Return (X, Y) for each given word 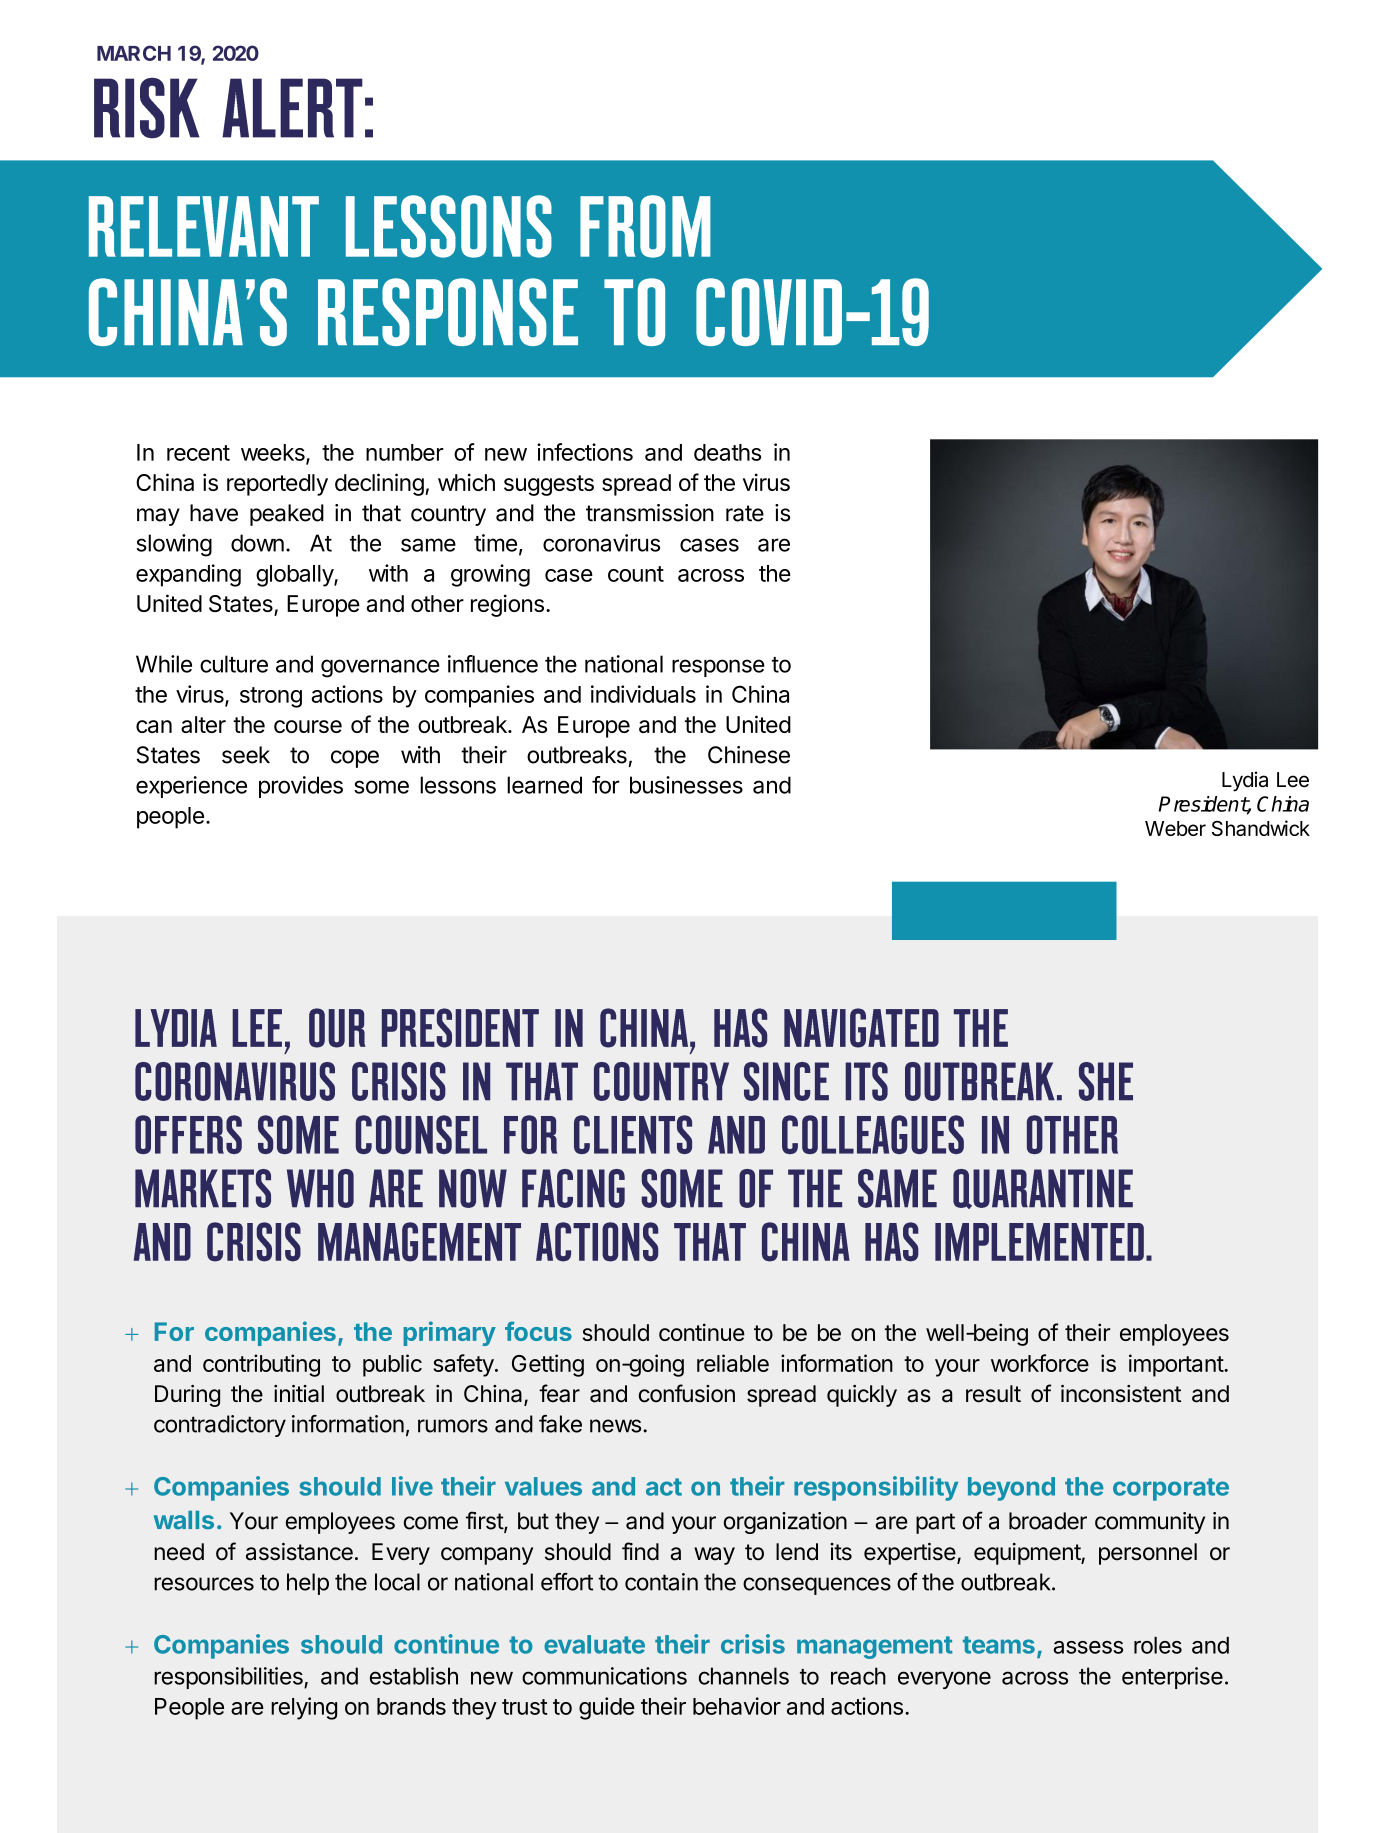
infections (585, 452)
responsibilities (229, 1678)
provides (301, 787)
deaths (727, 452)
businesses (686, 785)
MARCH (134, 53)
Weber (1175, 828)
